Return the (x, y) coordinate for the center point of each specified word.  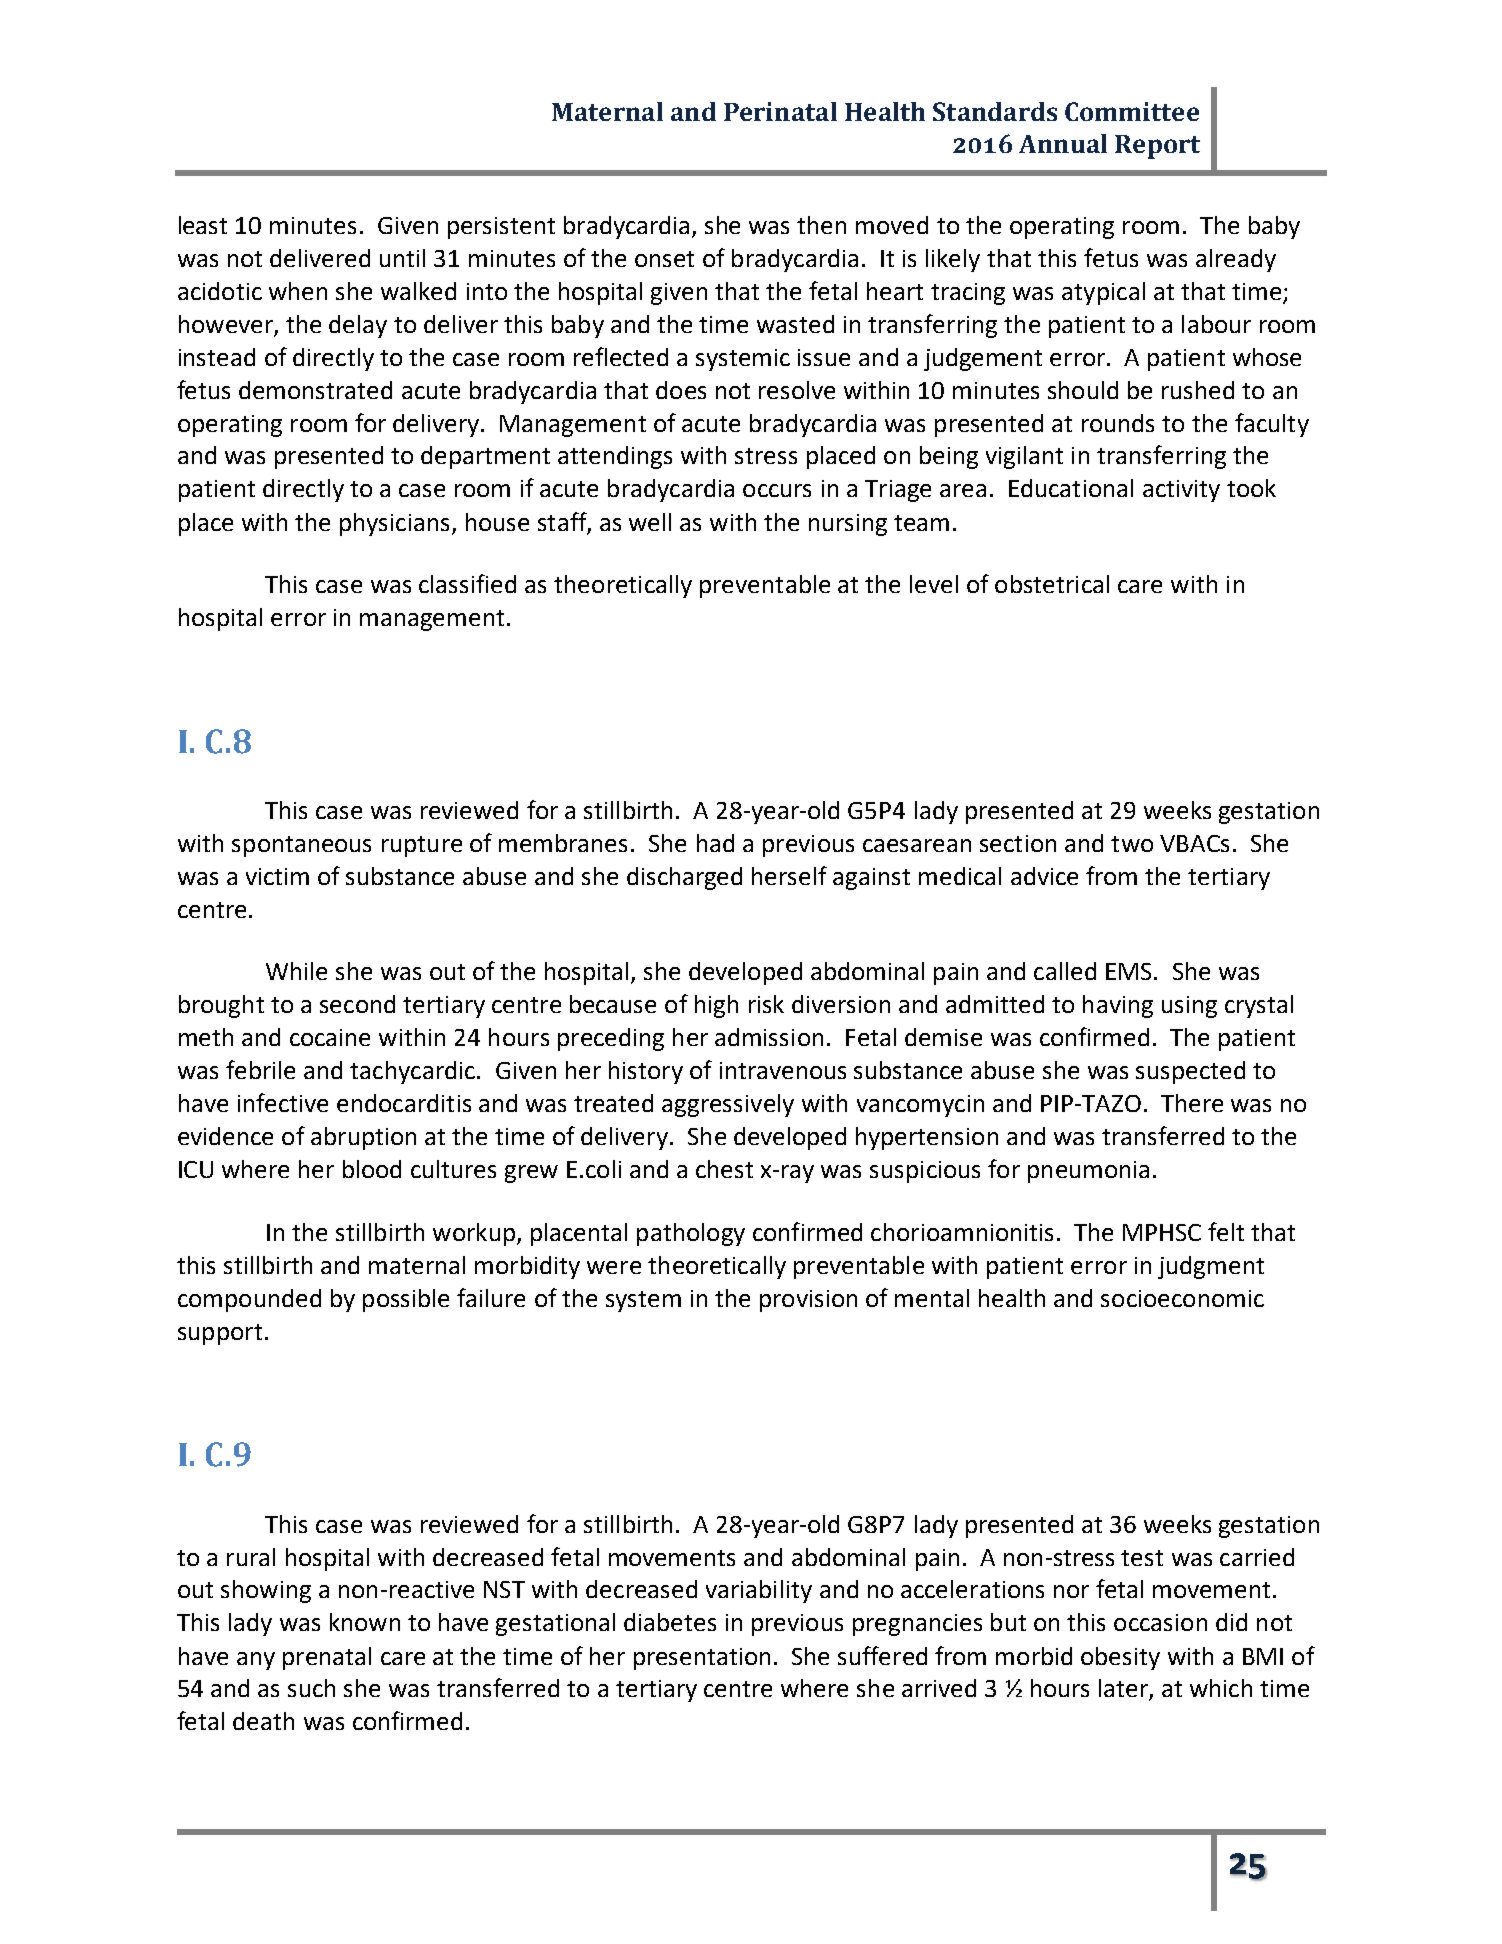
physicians (396, 524)
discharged (684, 878)
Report (1157, 147)
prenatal (327, 1658)
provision (808, 1301)
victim (277, 876)
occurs (777, 490)
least (203, 225)
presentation (702, 1659)
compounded (249, 1300)
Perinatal (780, 111)
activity (1181, 491)
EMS (1128, 971)
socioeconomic (1182, 1298)
